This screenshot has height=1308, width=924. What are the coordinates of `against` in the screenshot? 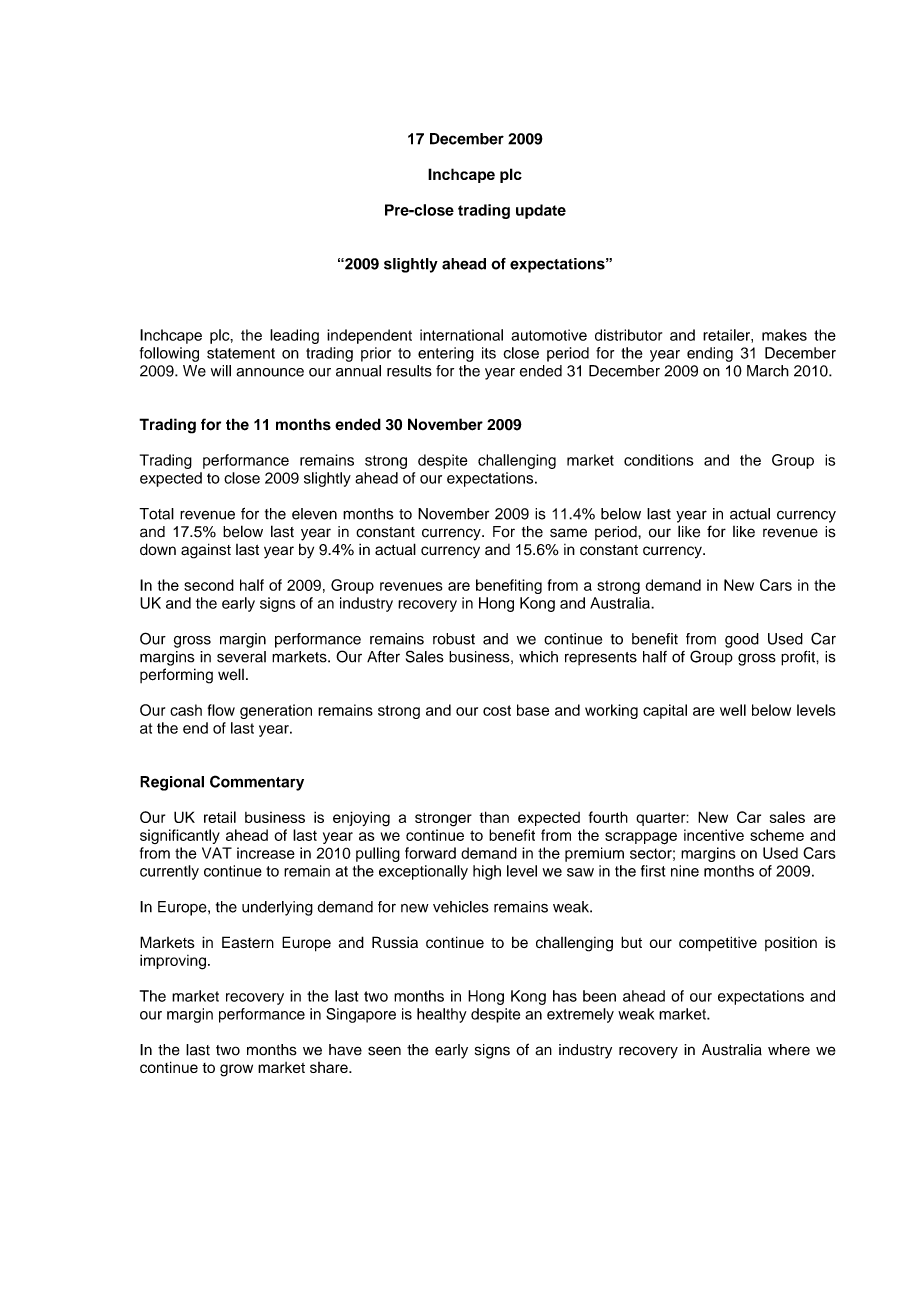 It's located at (206, 551).
